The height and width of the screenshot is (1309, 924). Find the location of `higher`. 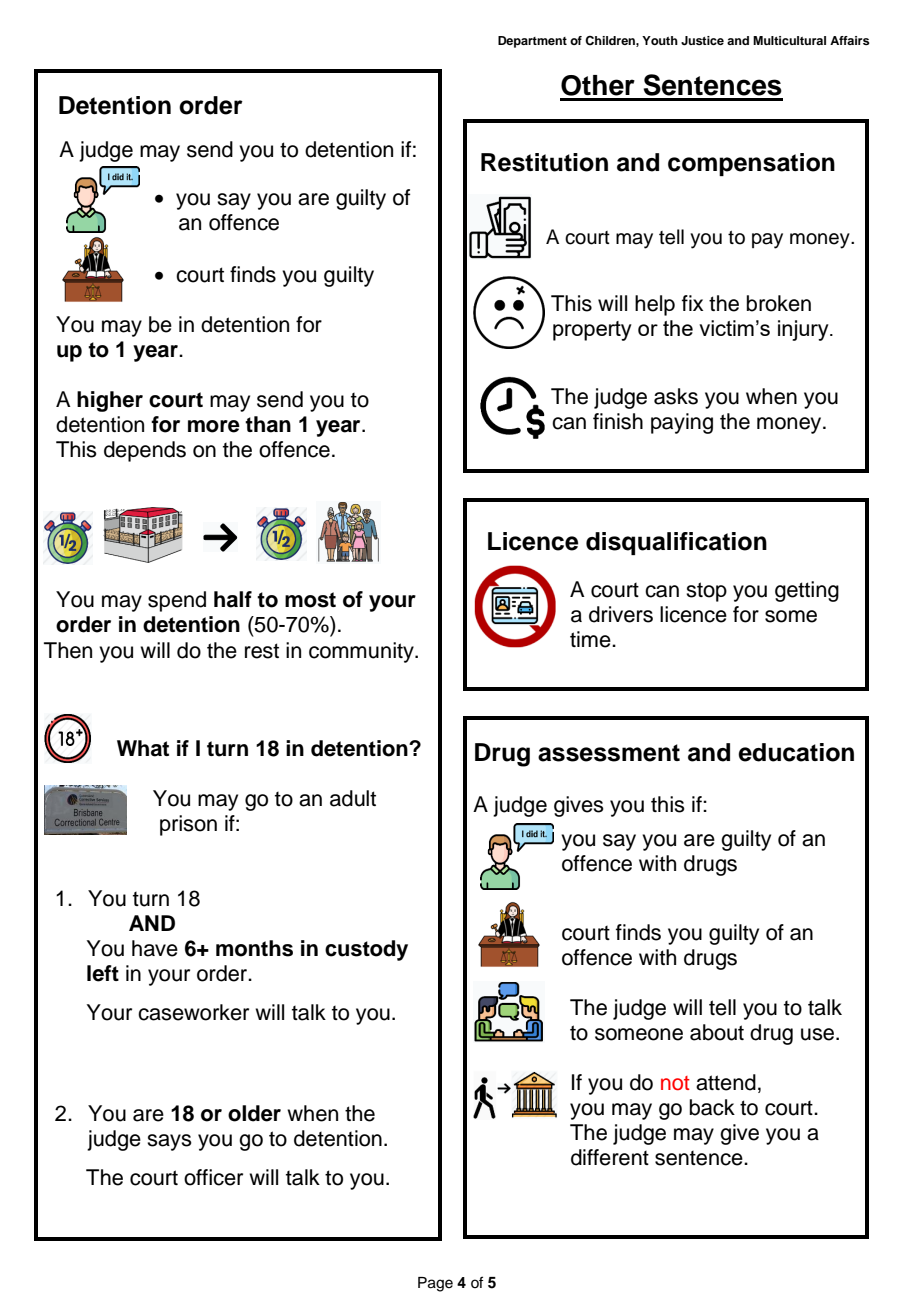

higher is located at coordinates (110, 401).
